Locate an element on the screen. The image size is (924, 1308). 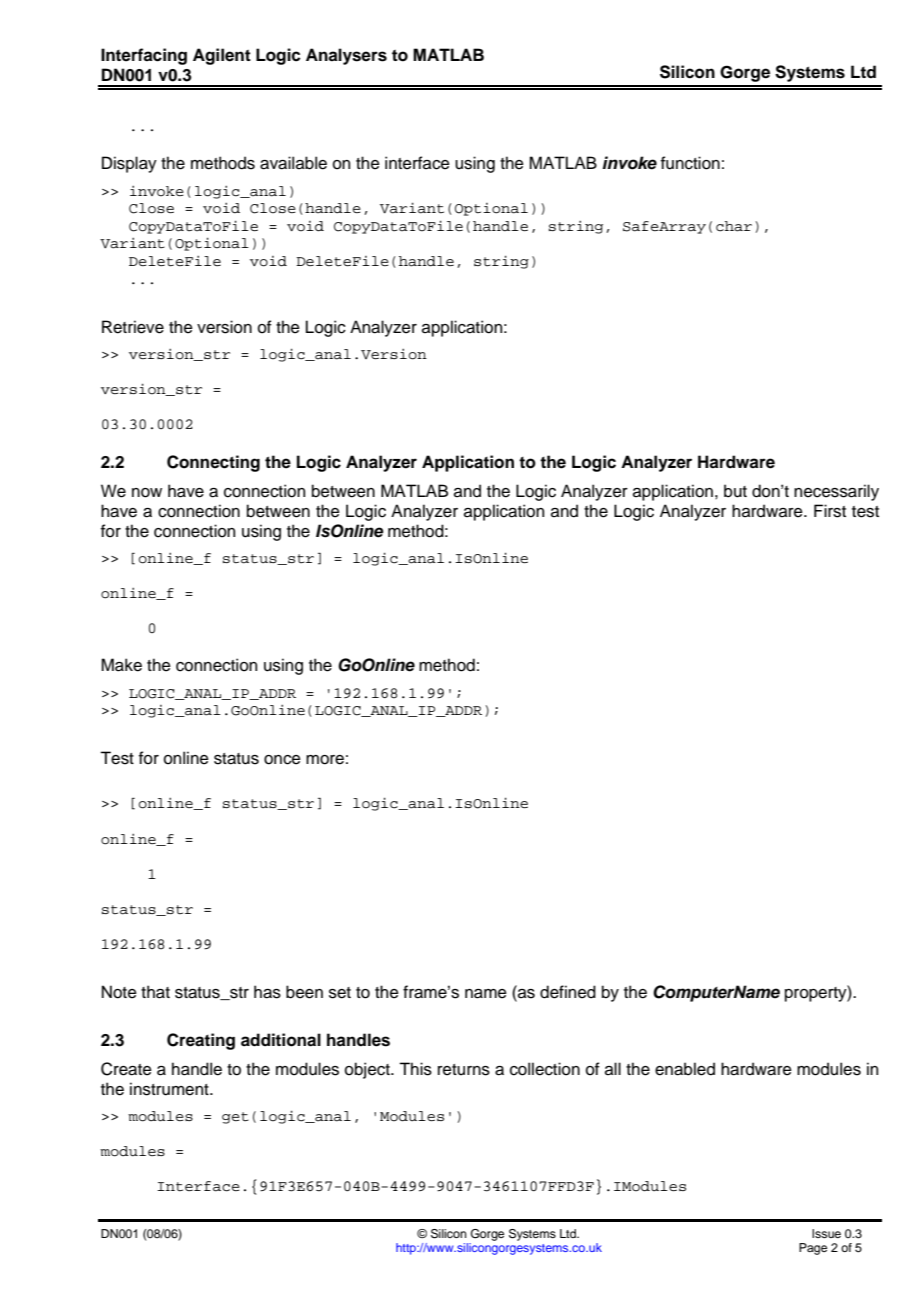
more is located at coordinates (325, 760).
